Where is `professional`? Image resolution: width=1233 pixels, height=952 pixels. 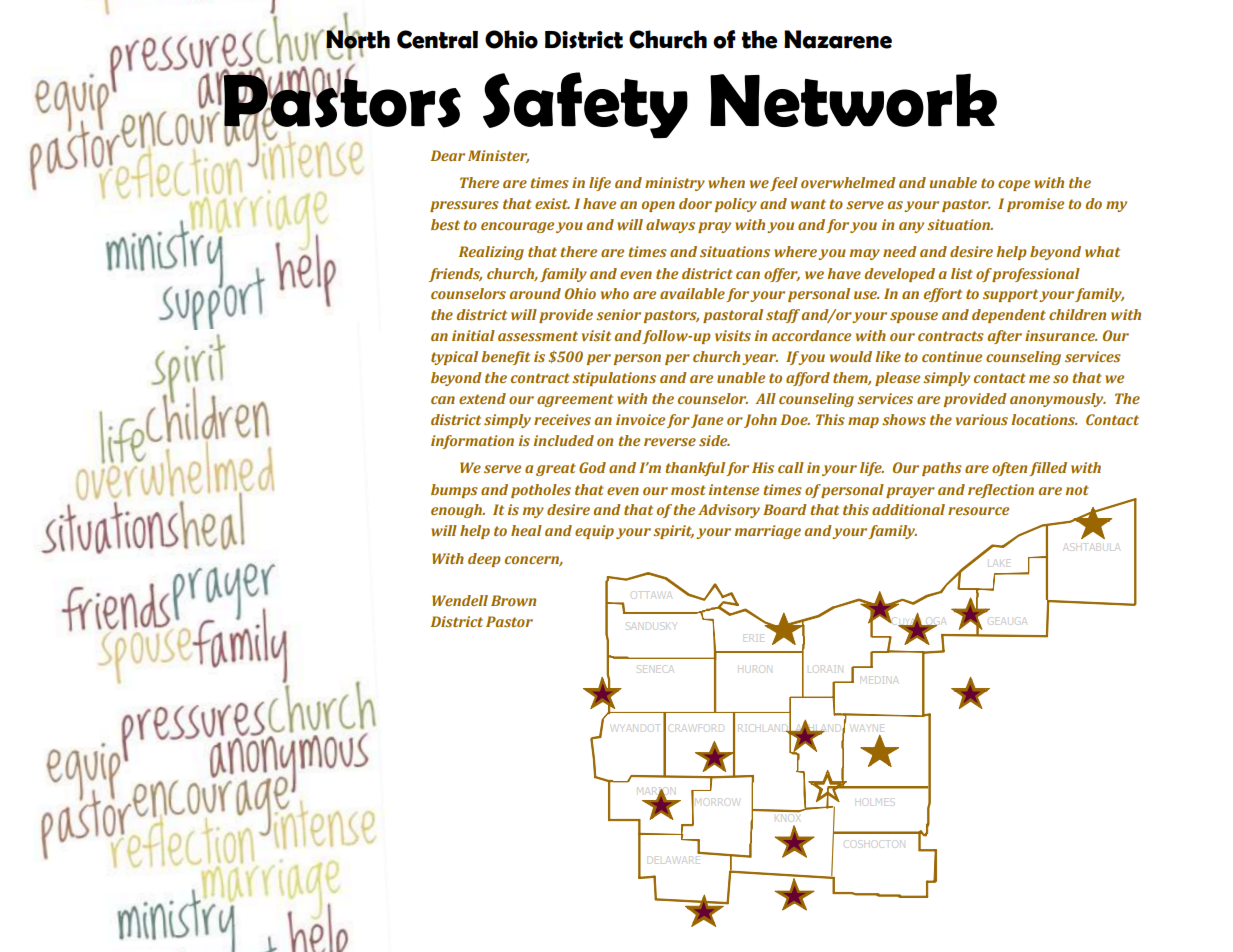 professional is located at coordinates (1036, 275).
